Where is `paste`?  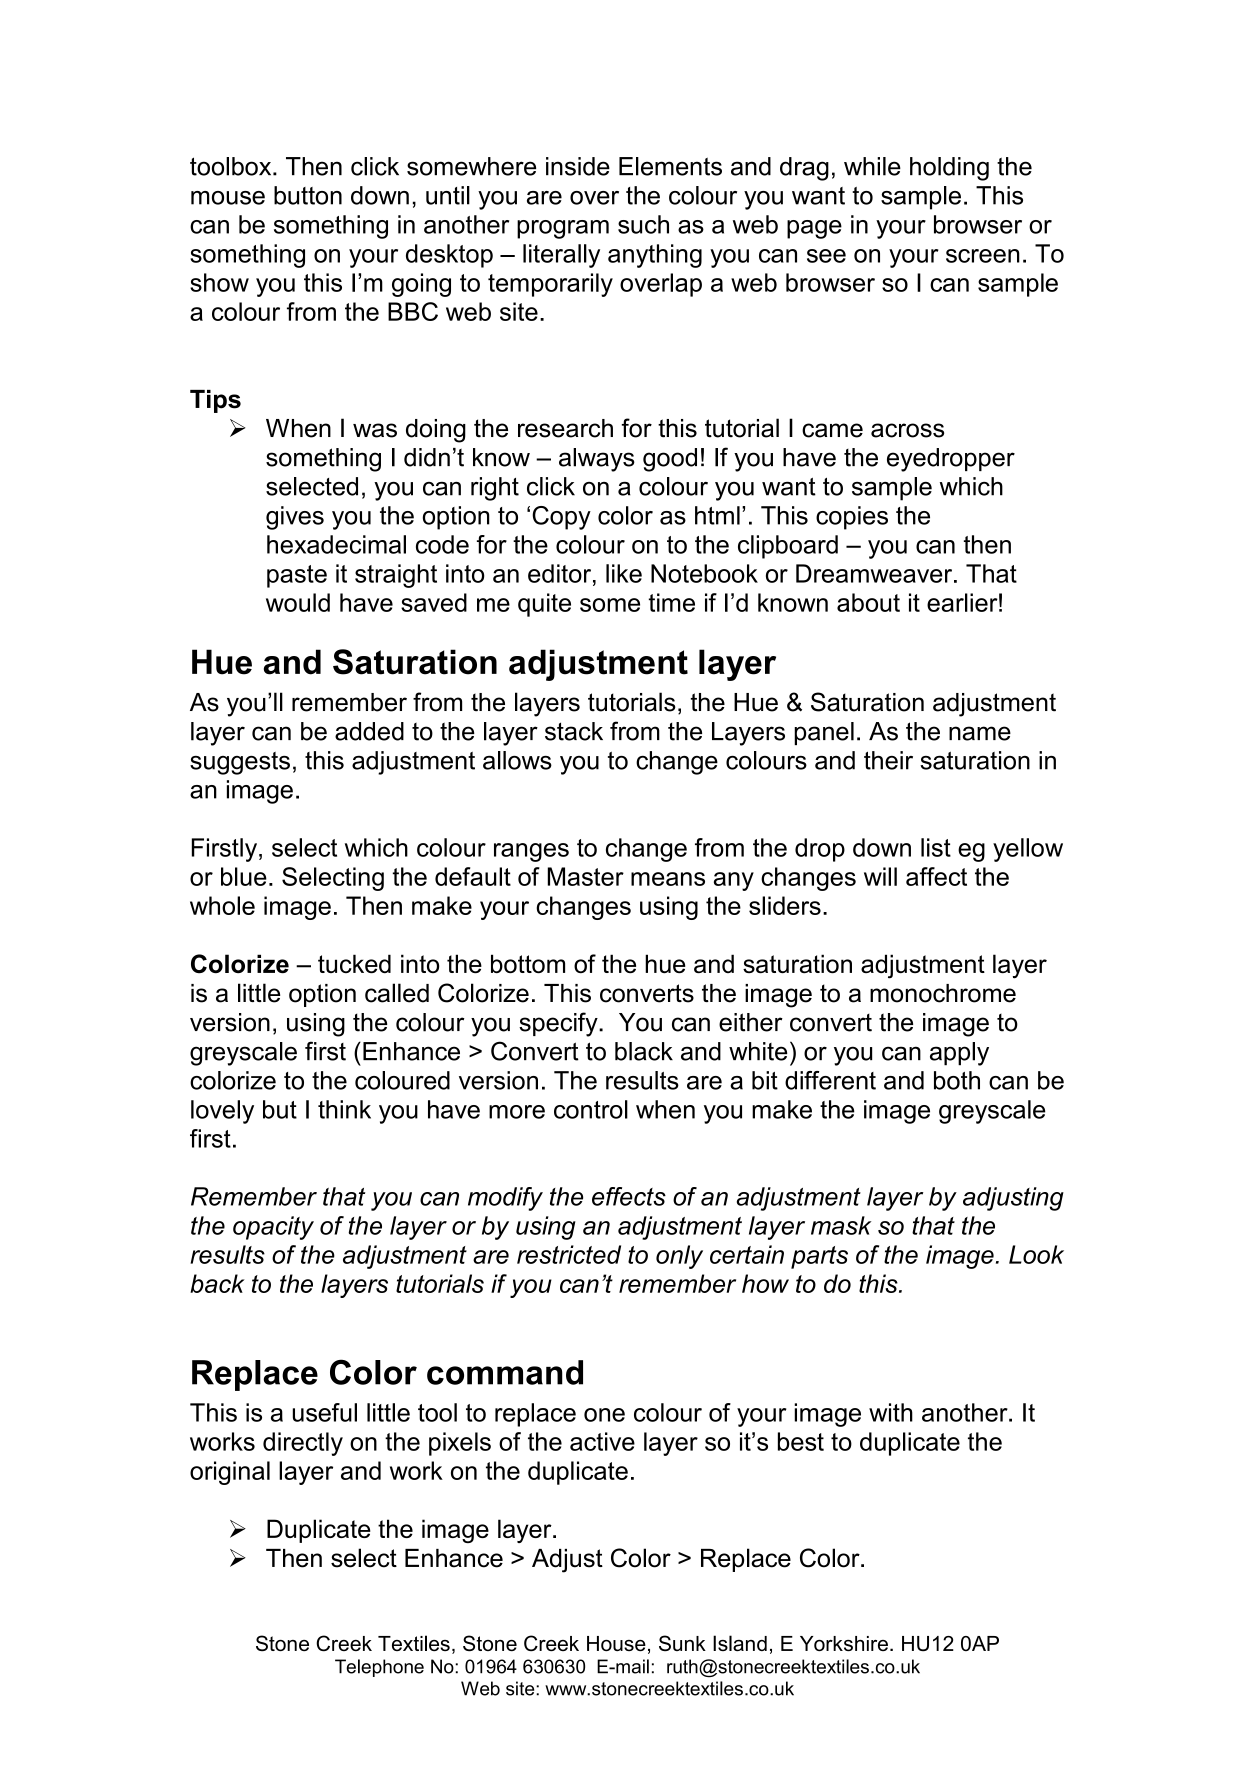 paste is located at coordinates (297, 576).
